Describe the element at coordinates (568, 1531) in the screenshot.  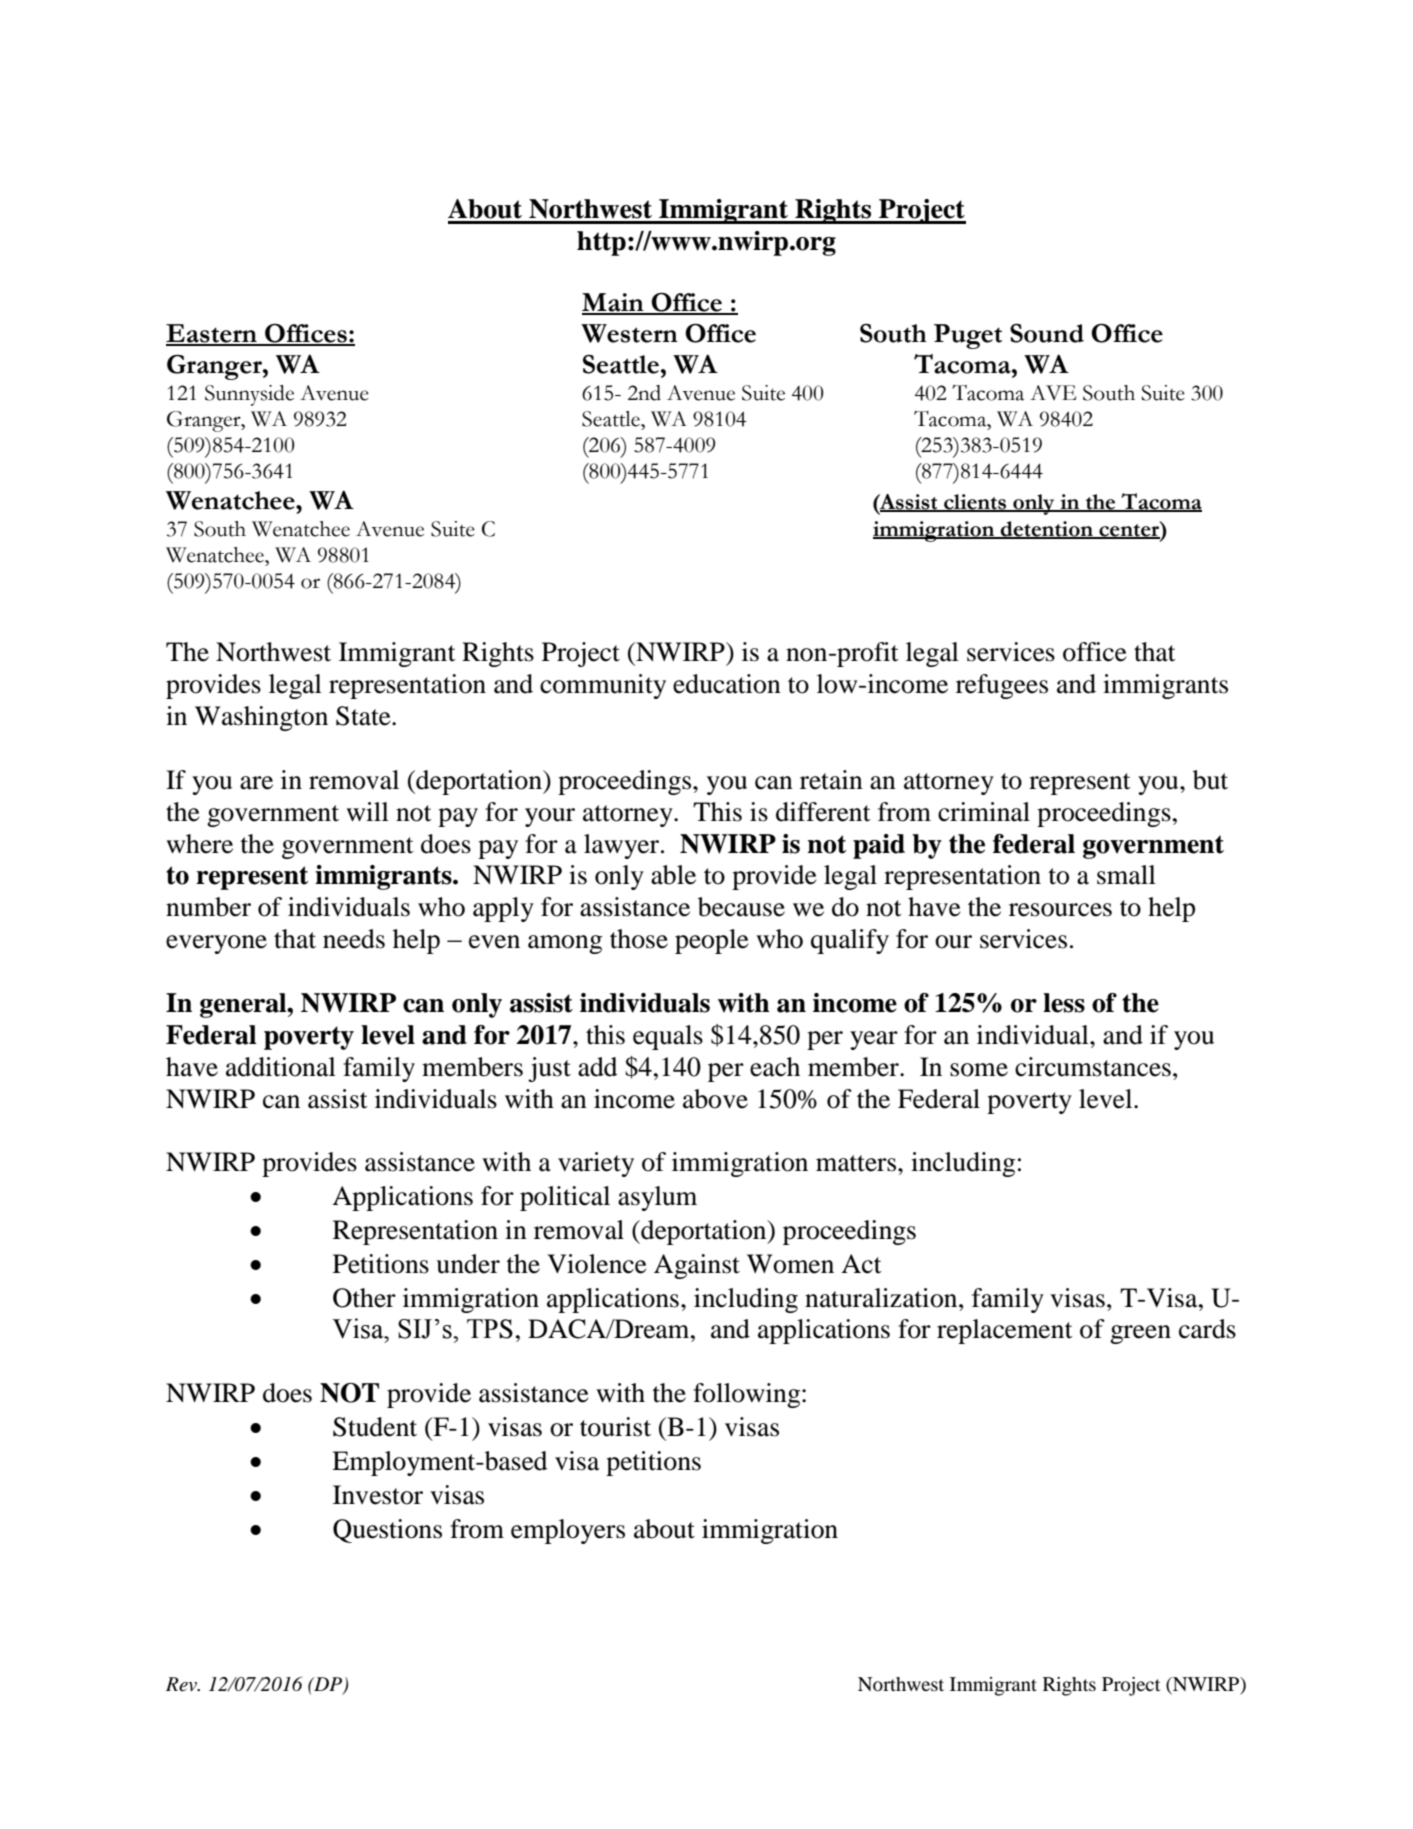
I see `employers` at that location.
